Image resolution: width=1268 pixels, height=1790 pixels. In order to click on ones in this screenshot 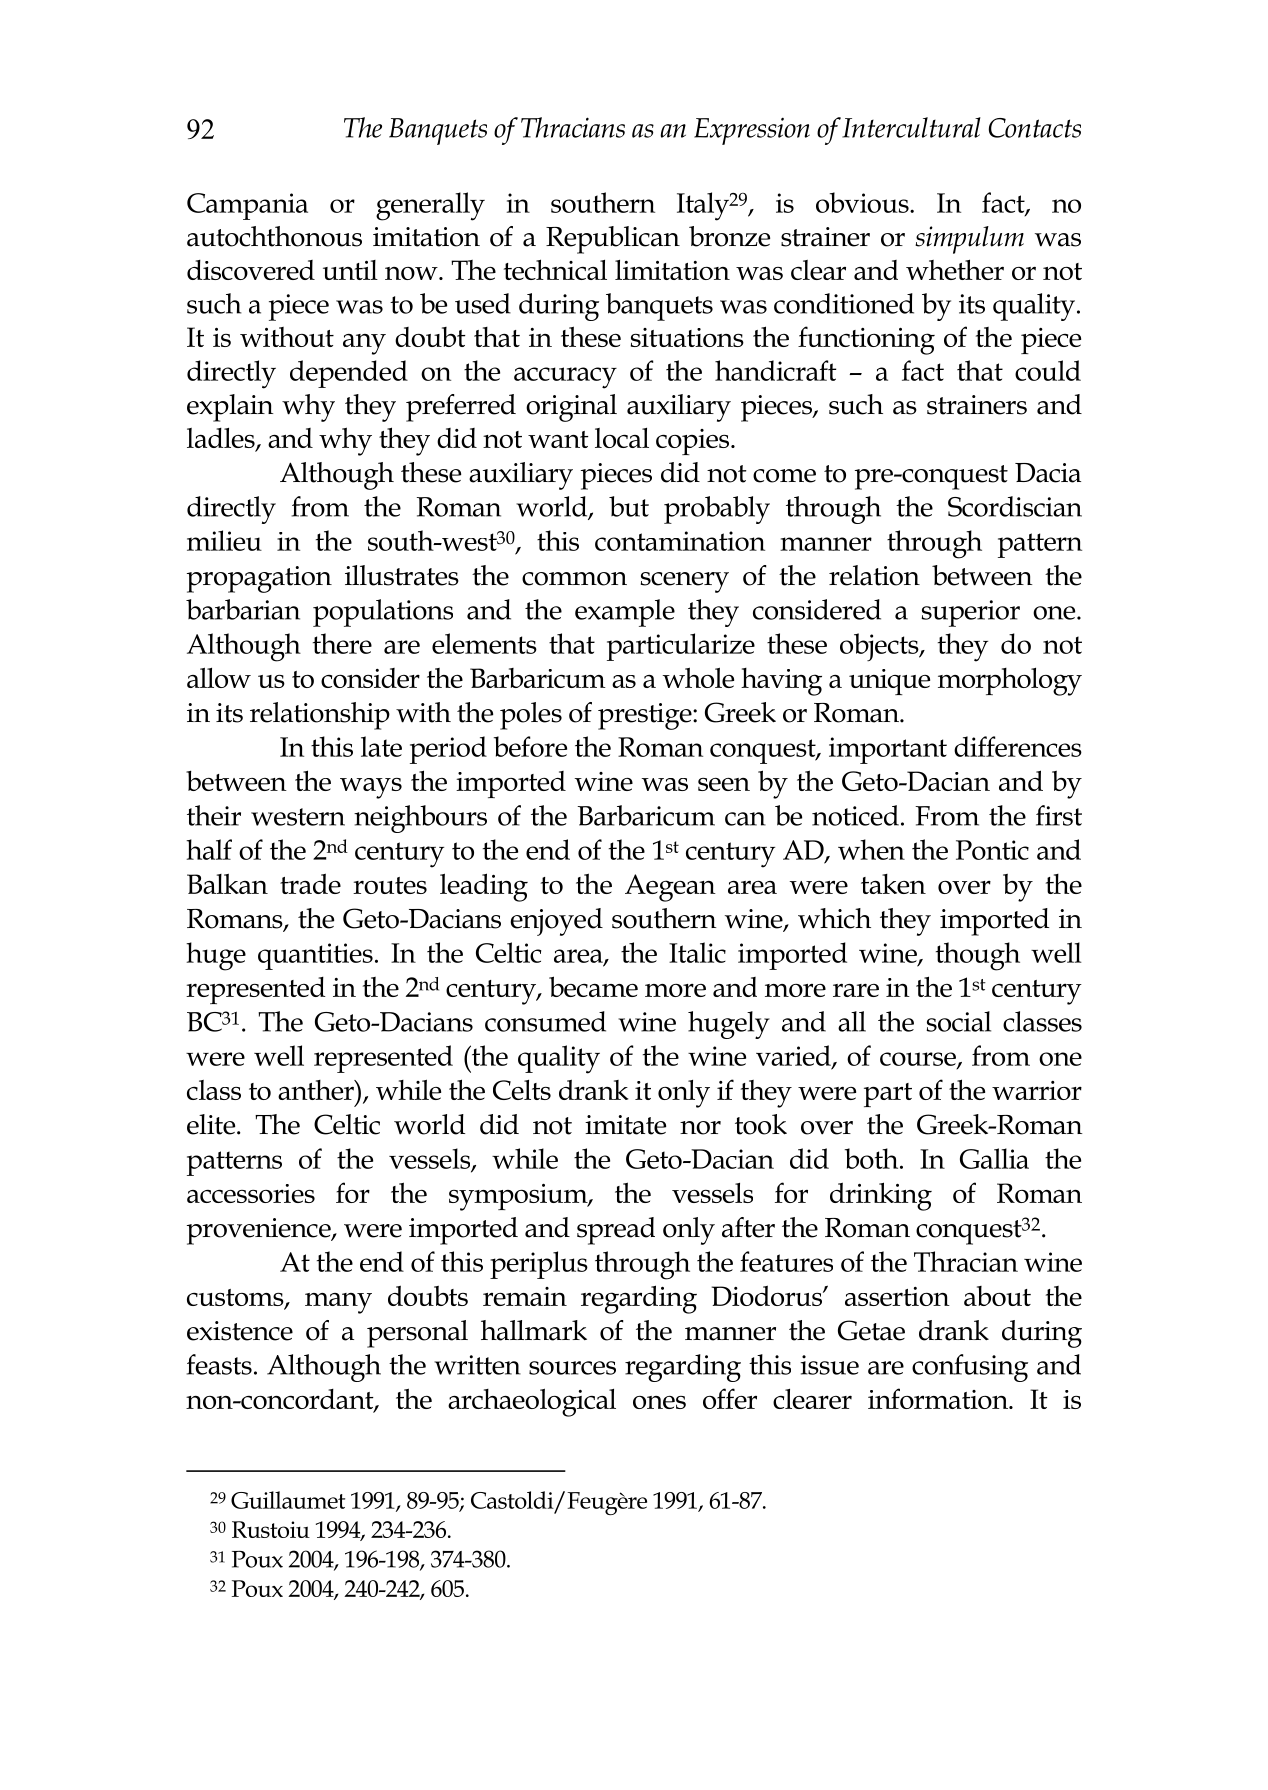, I will do `click(659, 1402)`.
